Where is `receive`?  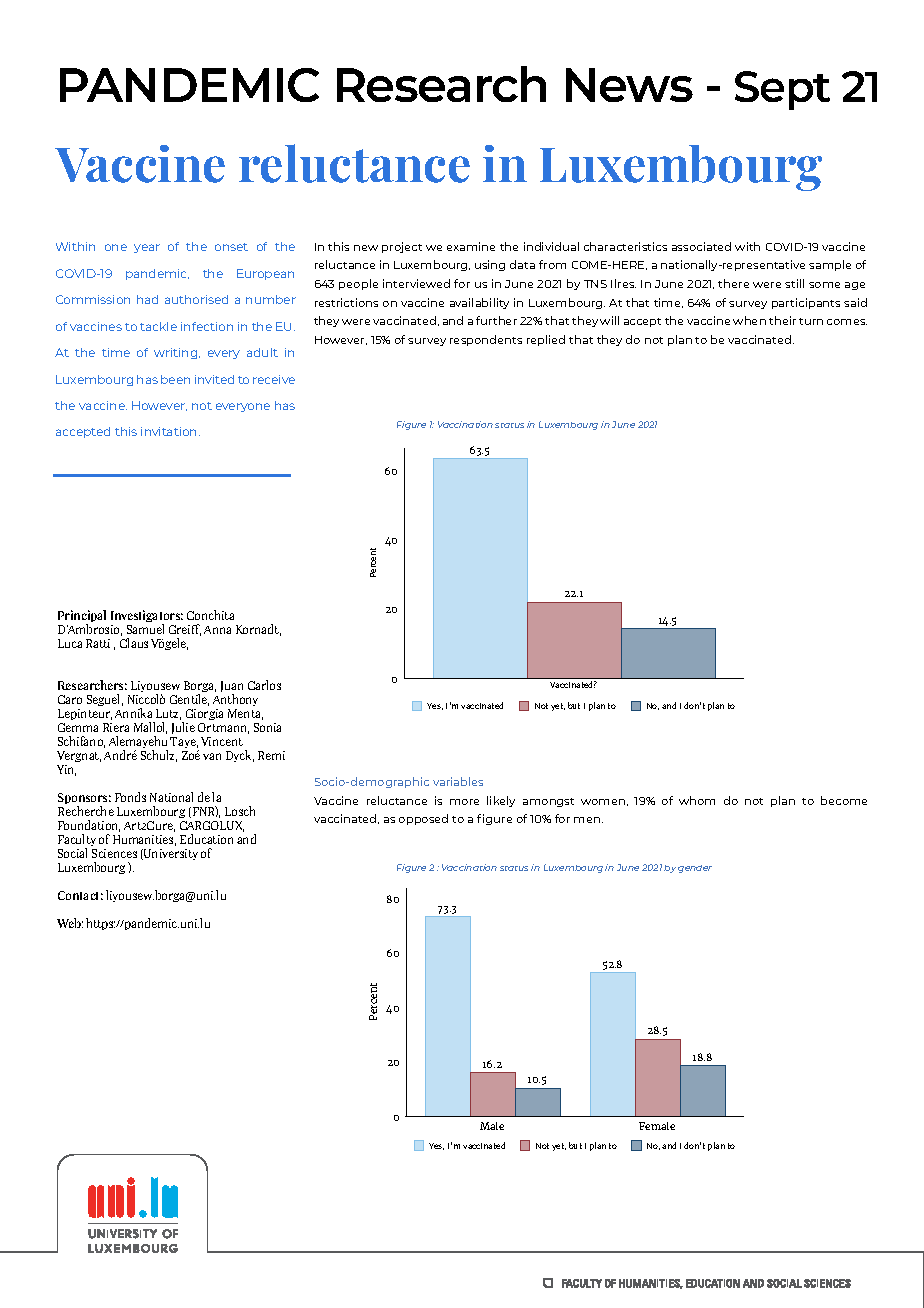
receive is located at coordinates (274, 379).
